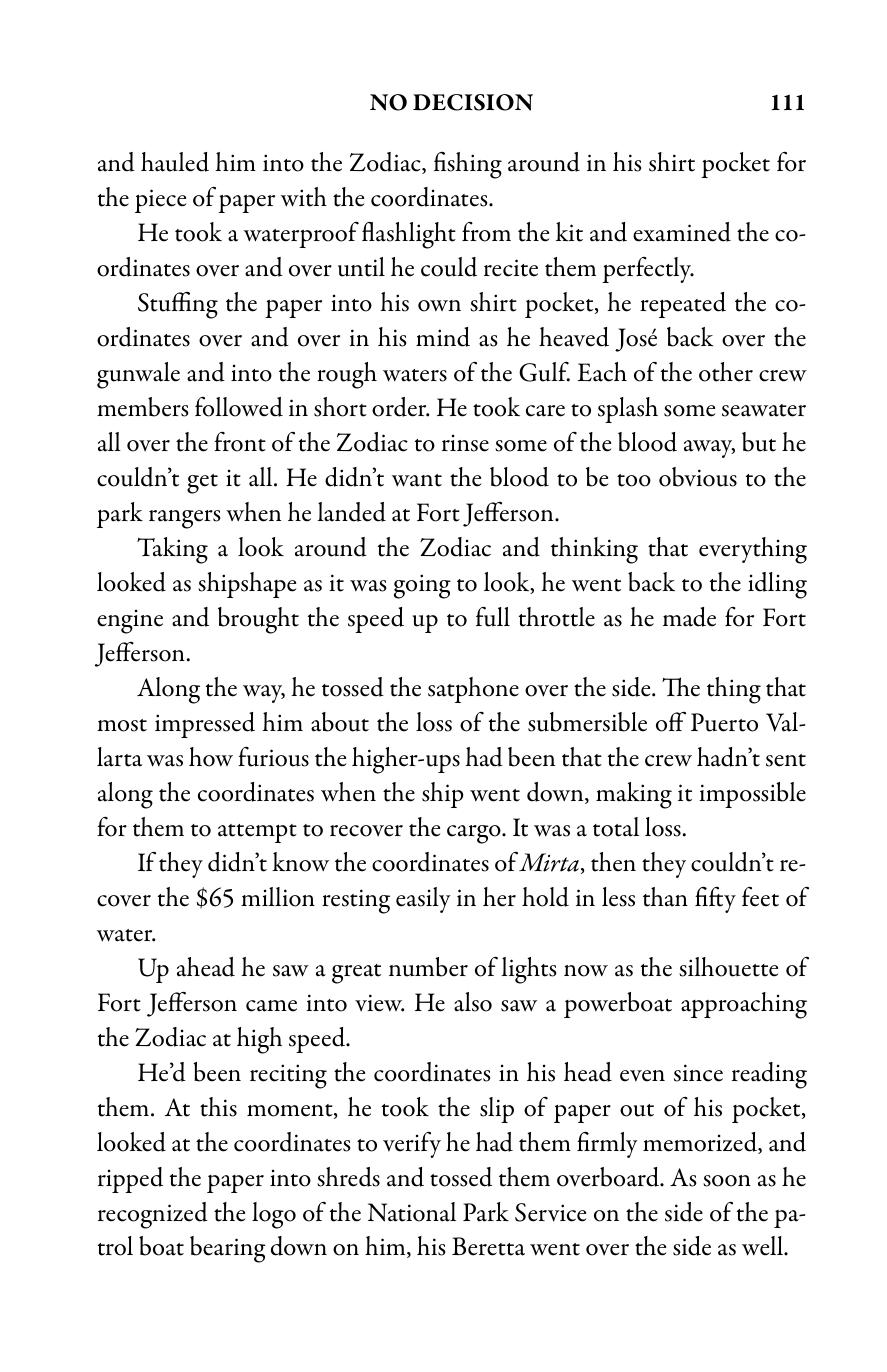  I want to click on Puerto, so click(724, 722).
